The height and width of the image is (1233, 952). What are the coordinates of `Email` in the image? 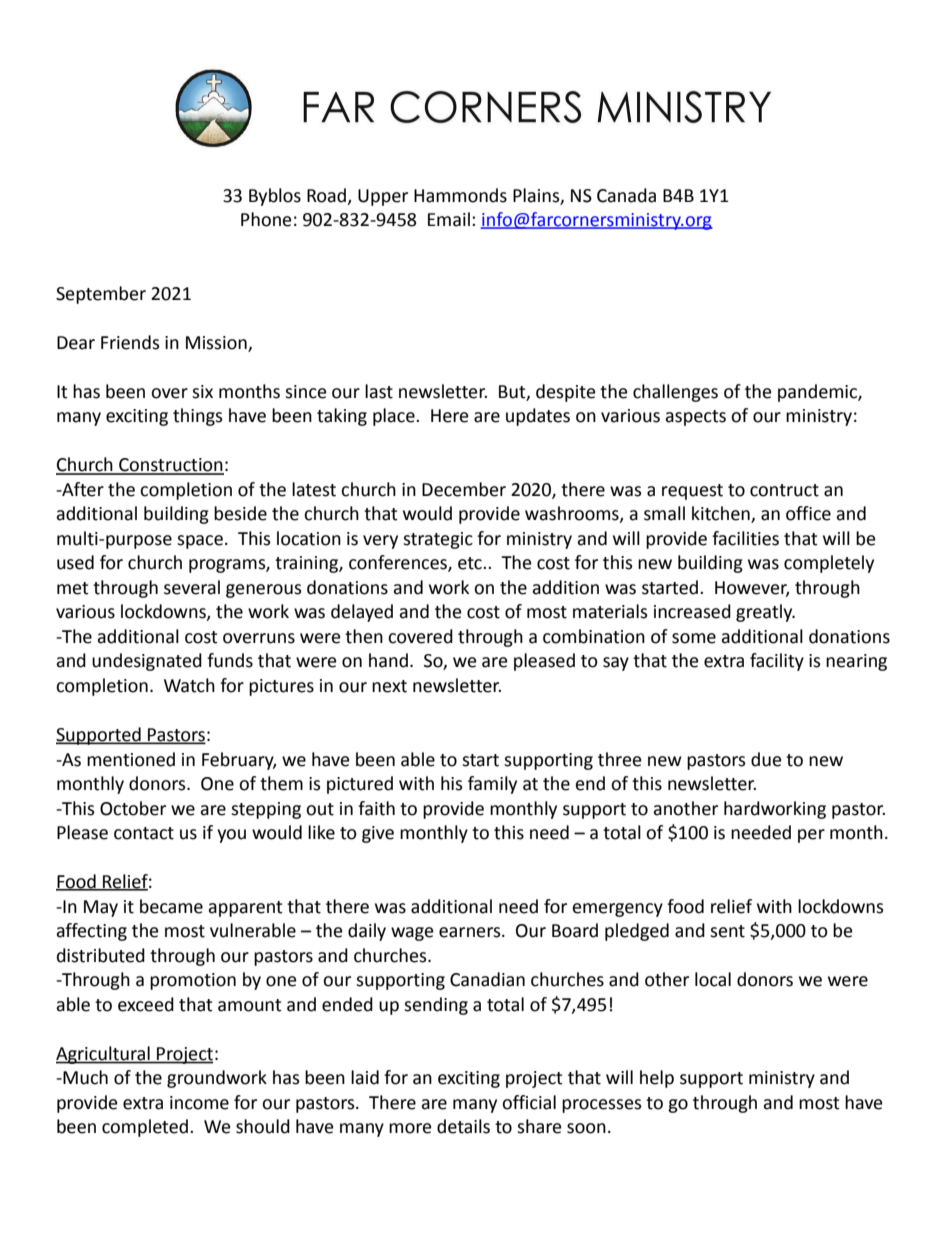 It's located at (449, 219).
